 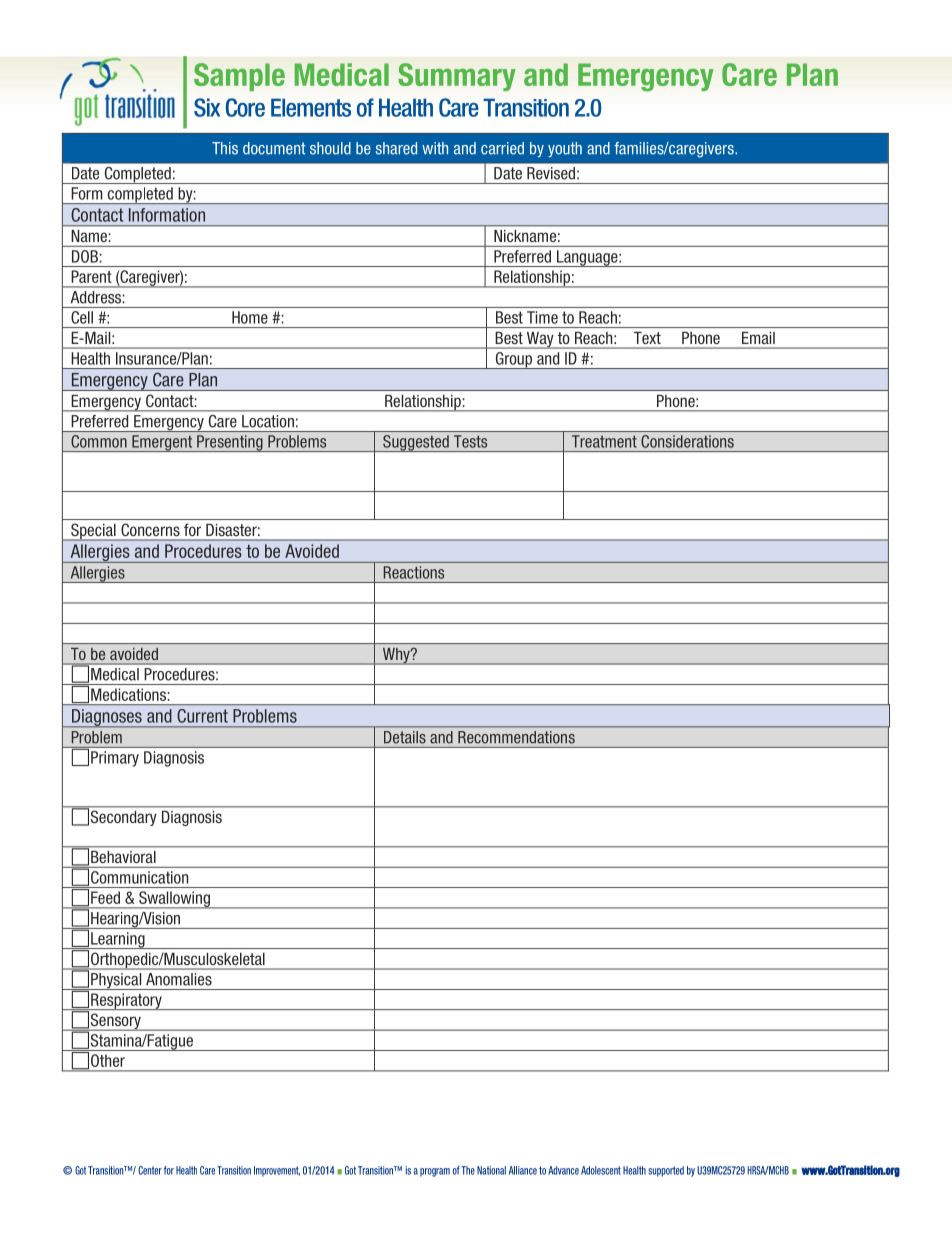 What do you see at coordinates (601, 1170) in the screenshot?
I see `Adolescent` at bounding box center [601, 1170].
